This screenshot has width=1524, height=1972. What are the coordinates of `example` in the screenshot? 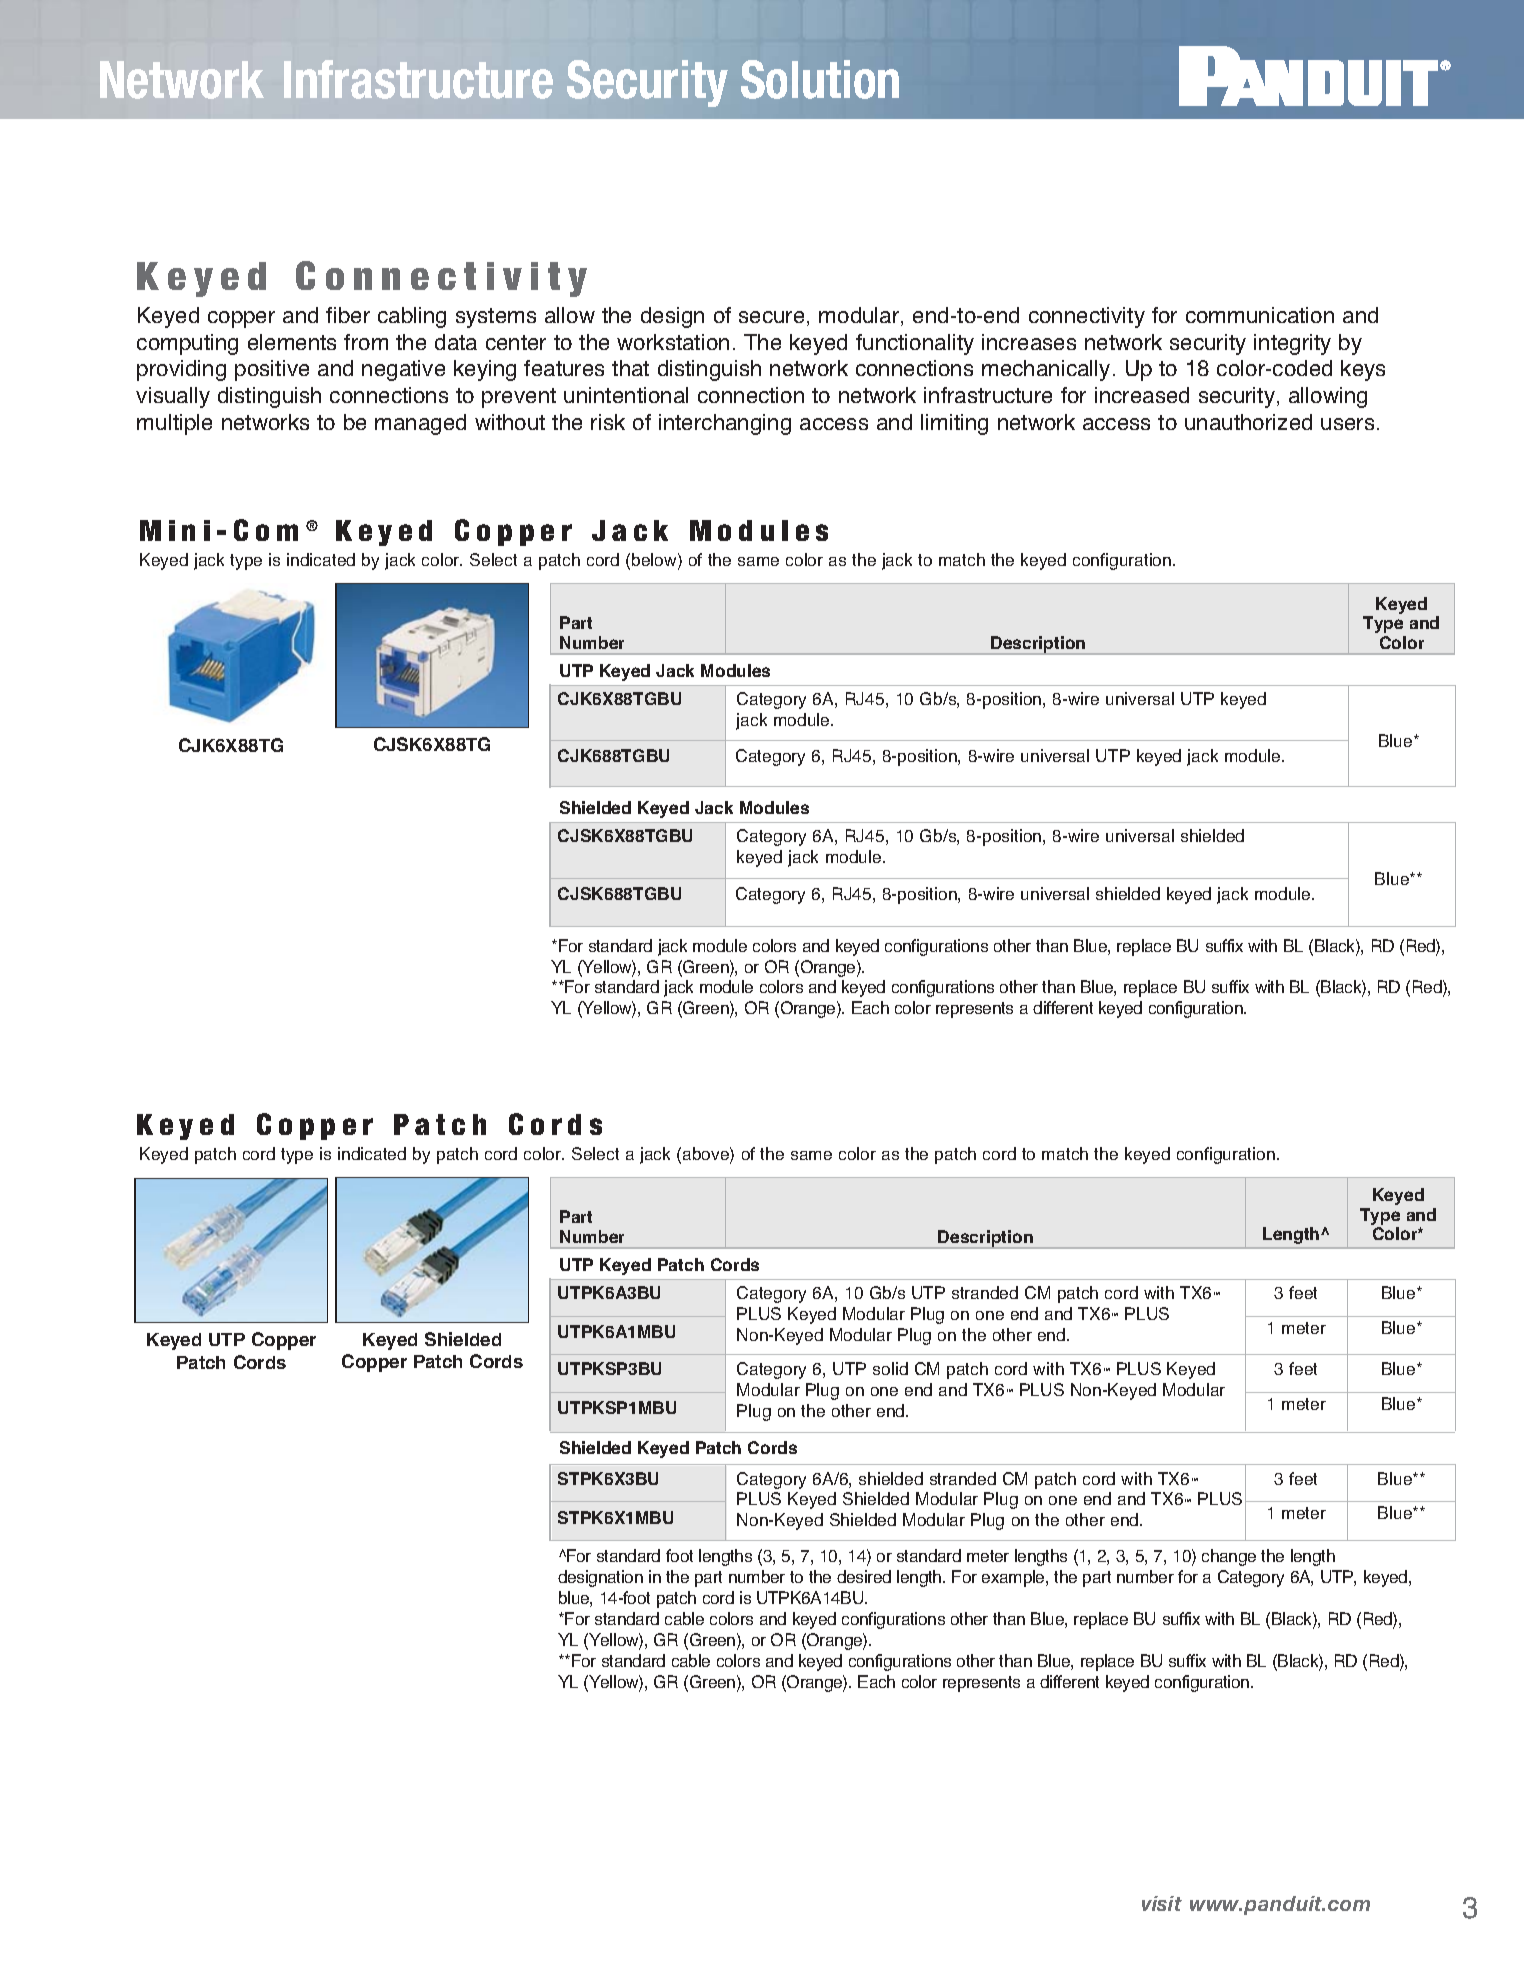 It's located at (1014, 1578).
